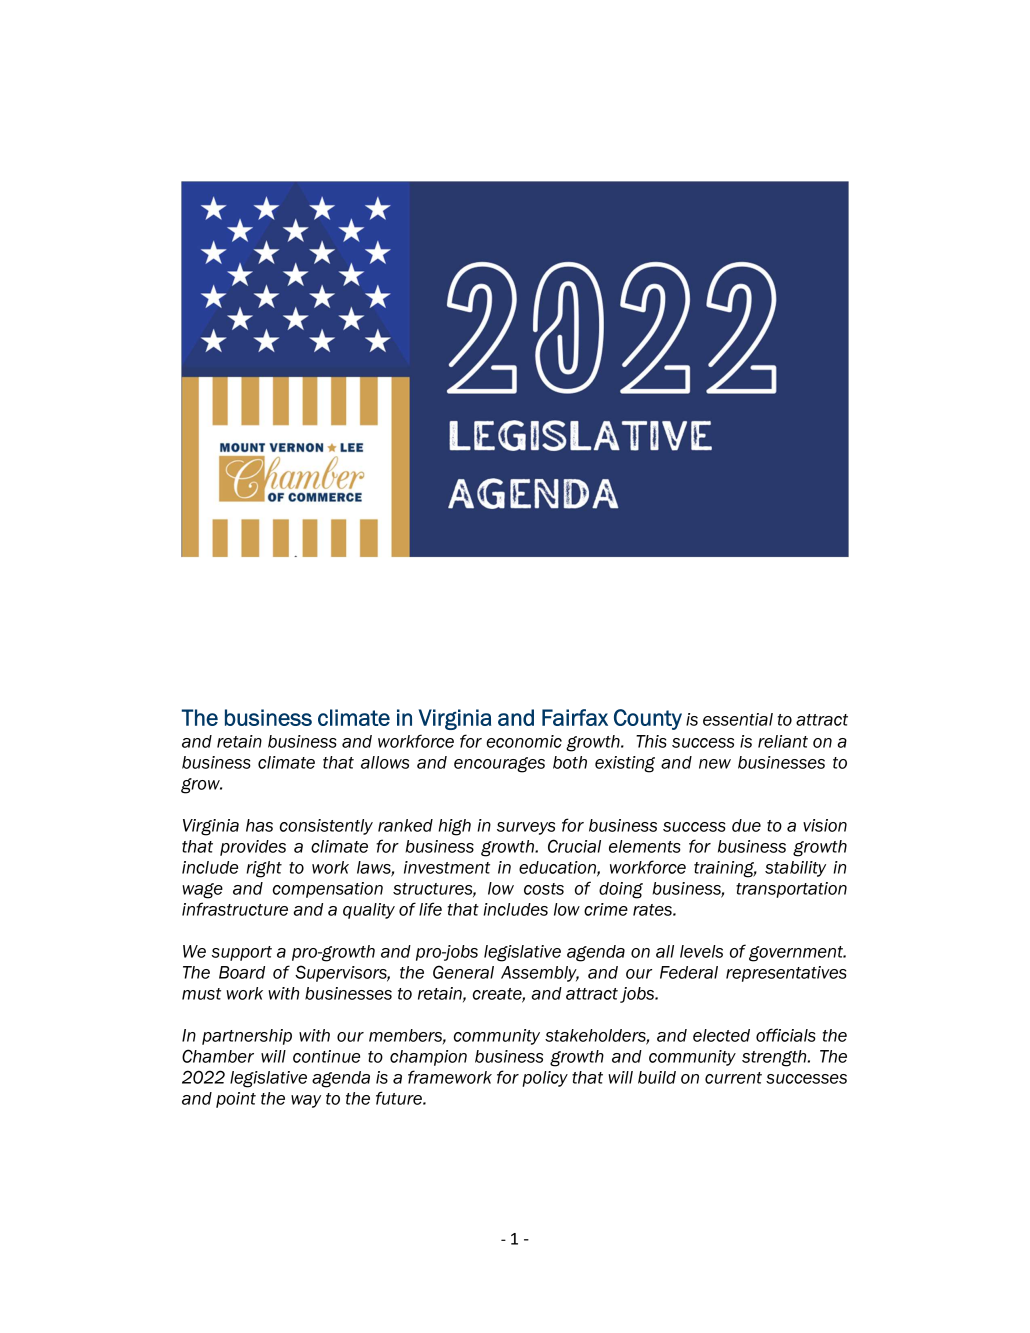  What do you see at coordinates (306, 1101) in the document?
I see `way` at bounding box center [306, 1101].
